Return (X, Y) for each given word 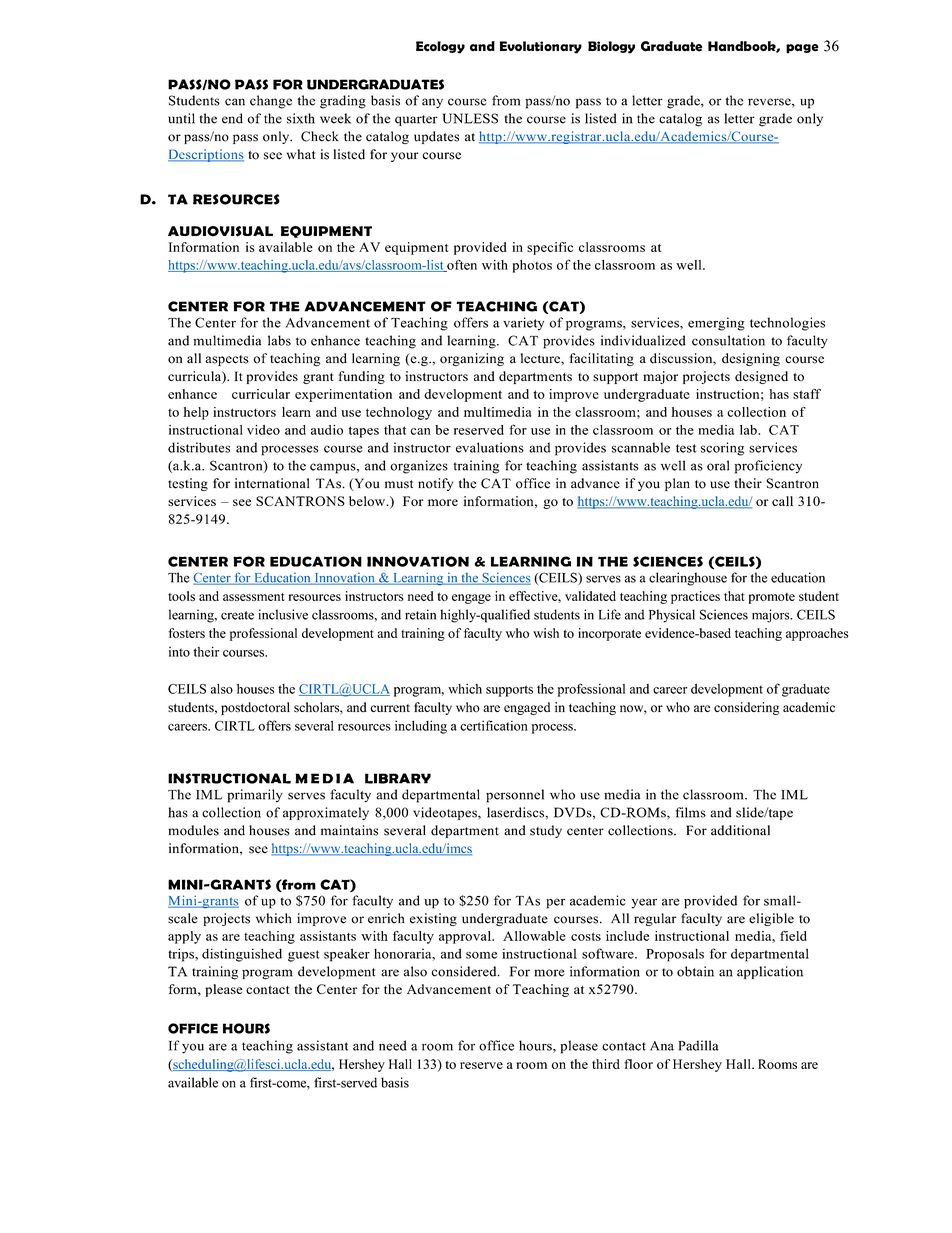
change (271, 102)
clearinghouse (688, 579)
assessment (254, 597)
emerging (716, 324)
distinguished (242, 955)
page (802, 49)
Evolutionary (541, 47)
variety (523, 324)
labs (279, 340)
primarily (255, 796)
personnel (515, 796)
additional (740, 830)
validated (590, 596)
